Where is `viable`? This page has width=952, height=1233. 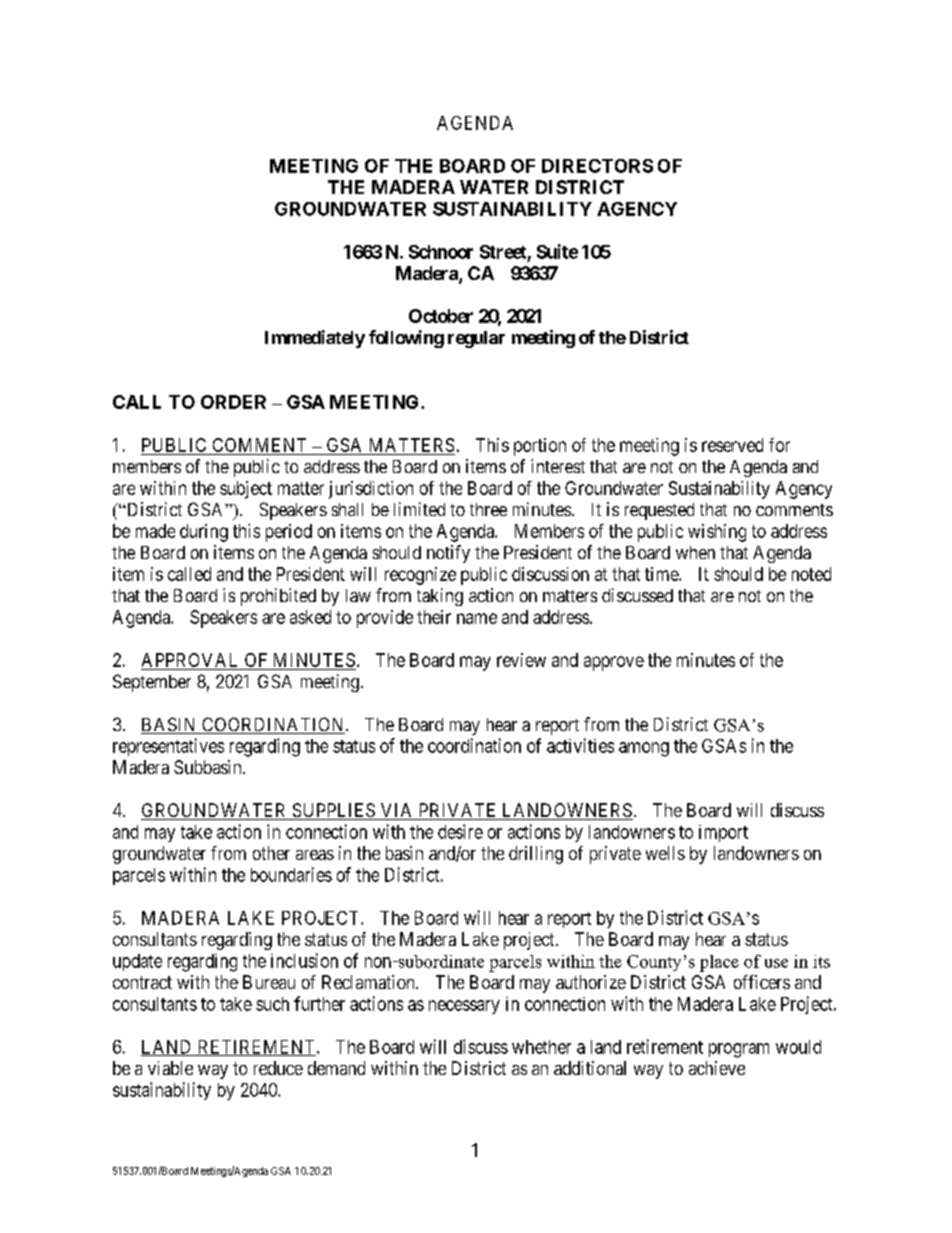 viable is located at coordinates (170, 1068).
